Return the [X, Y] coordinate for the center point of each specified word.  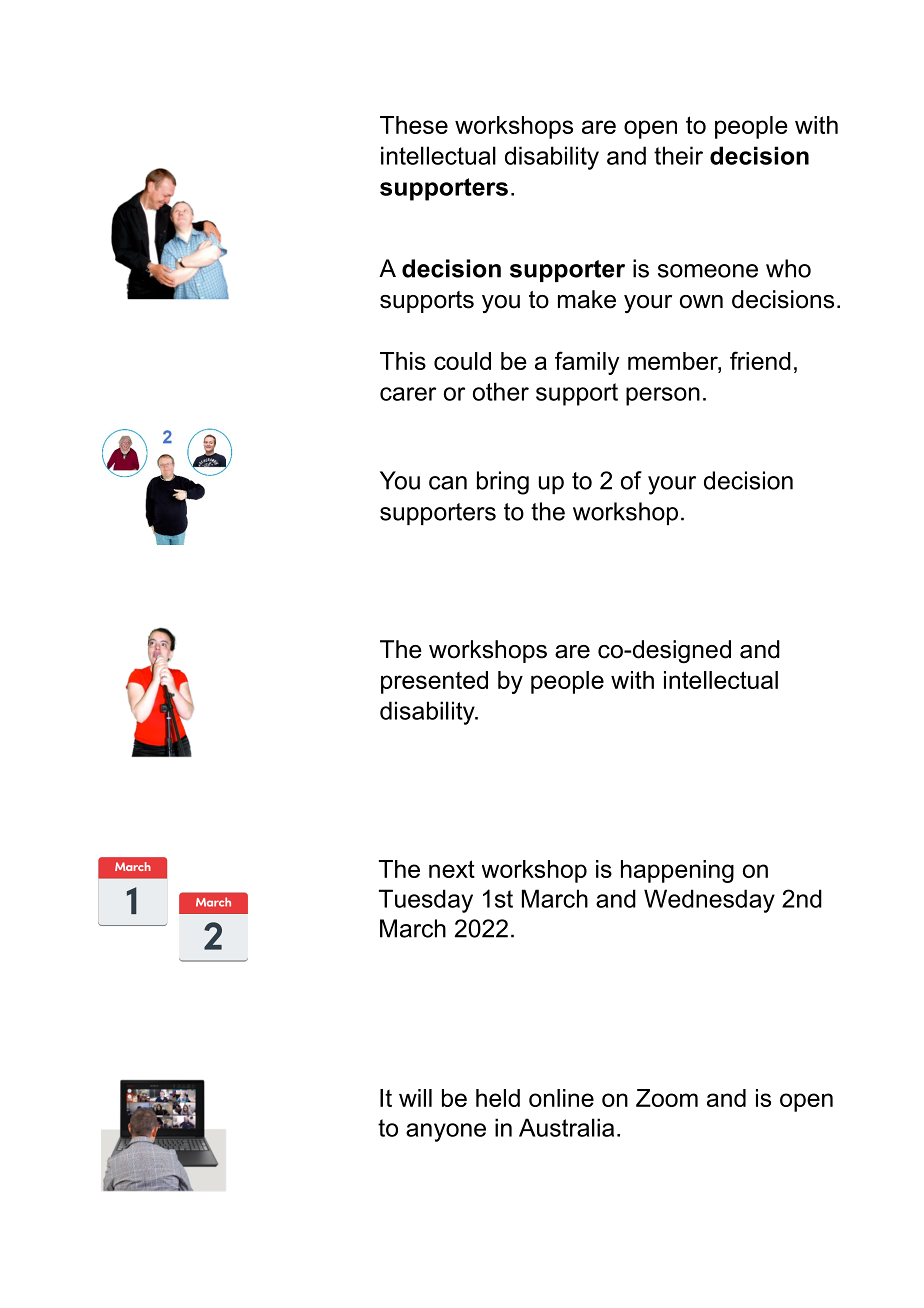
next [452, 869]
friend [760, 360]
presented [434, 682]
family [587, 363]
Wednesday [709, 901]
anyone [446, 1132]
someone [708, 271]
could [462, 361]
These [414, 125]
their [678, 155]
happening [677, 871]
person [663, 396]
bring [503, 483]
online [561, 1098]
